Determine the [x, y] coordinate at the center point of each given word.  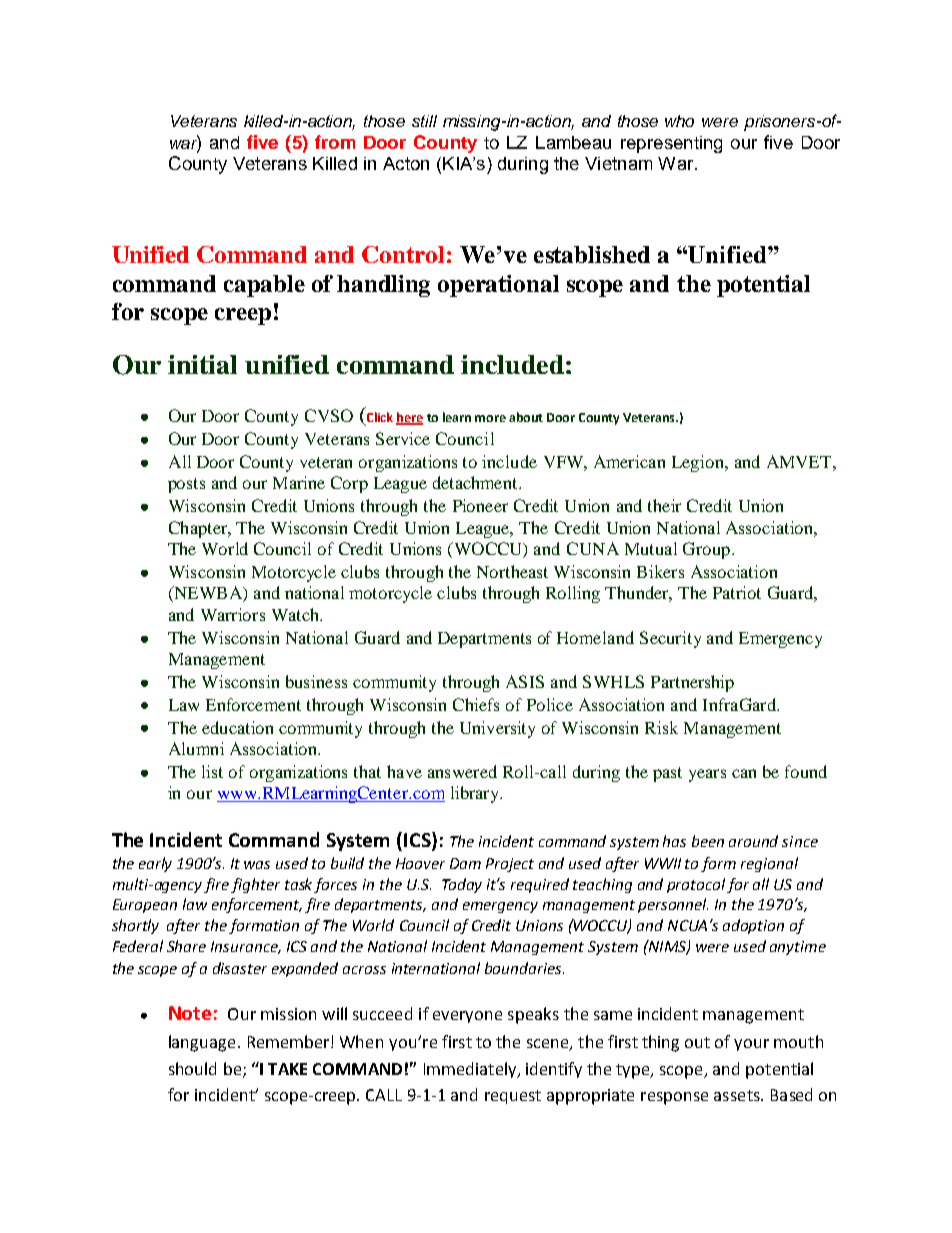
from [335, 142]
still [424, 121]
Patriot [737, 592]
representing [671, 144]
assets [738, 1095]
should [192, 1068]
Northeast [512, 571]
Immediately [471, 1070]
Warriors [233, 614]
